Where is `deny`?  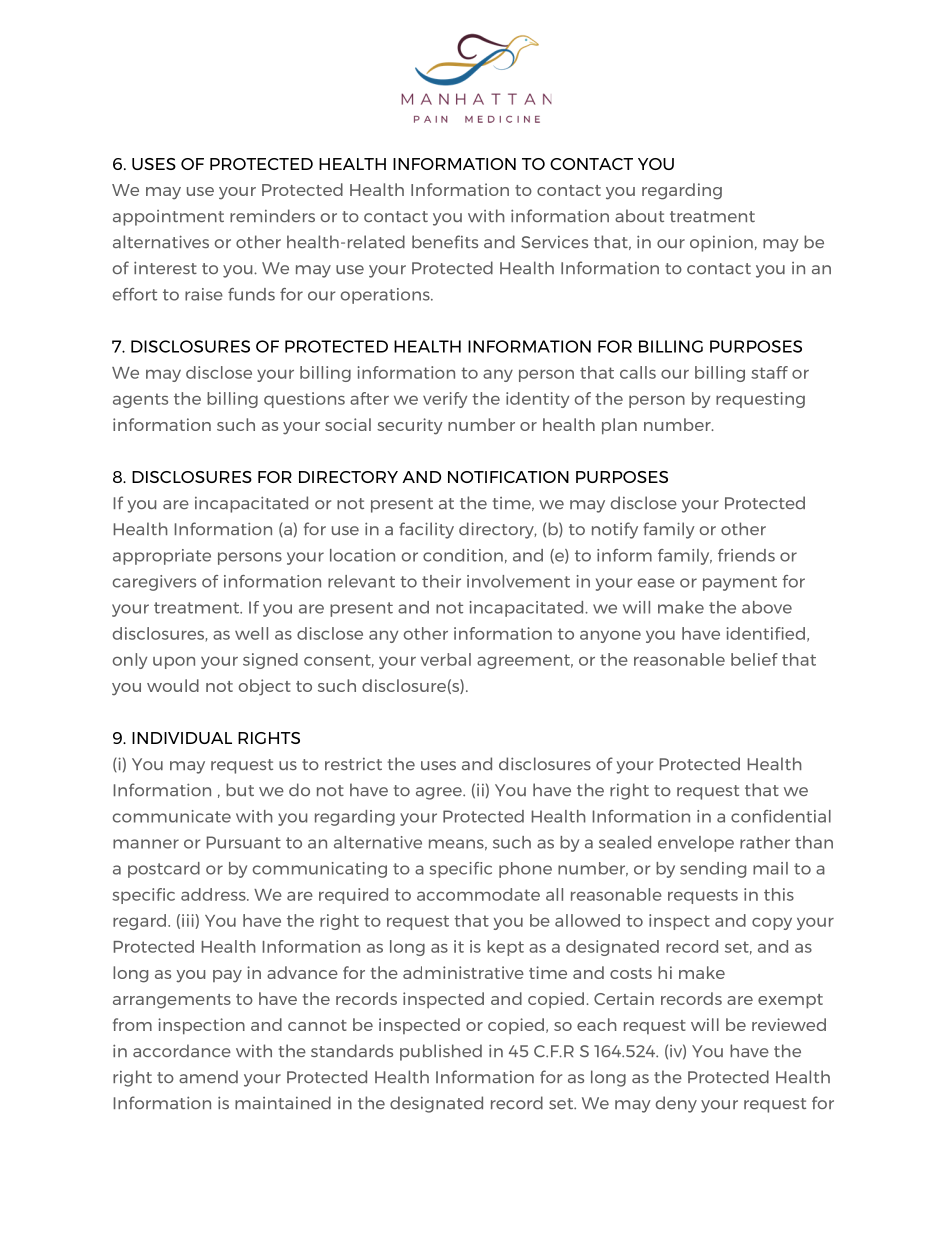
deny is located at coordinates (676, 1104).
